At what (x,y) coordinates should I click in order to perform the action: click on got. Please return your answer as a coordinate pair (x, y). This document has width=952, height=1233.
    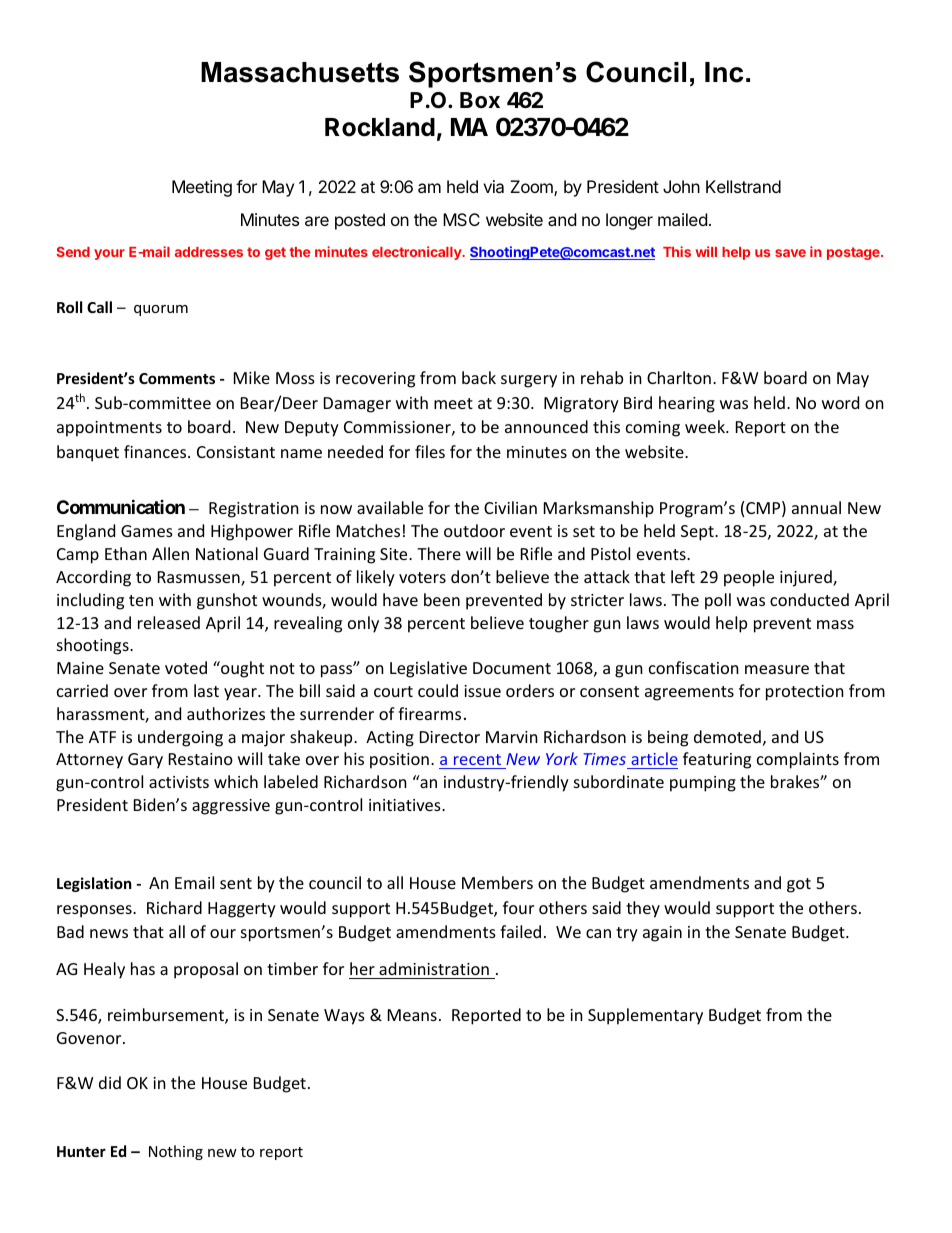
    Looking at the image, I should click on (799, 885).
